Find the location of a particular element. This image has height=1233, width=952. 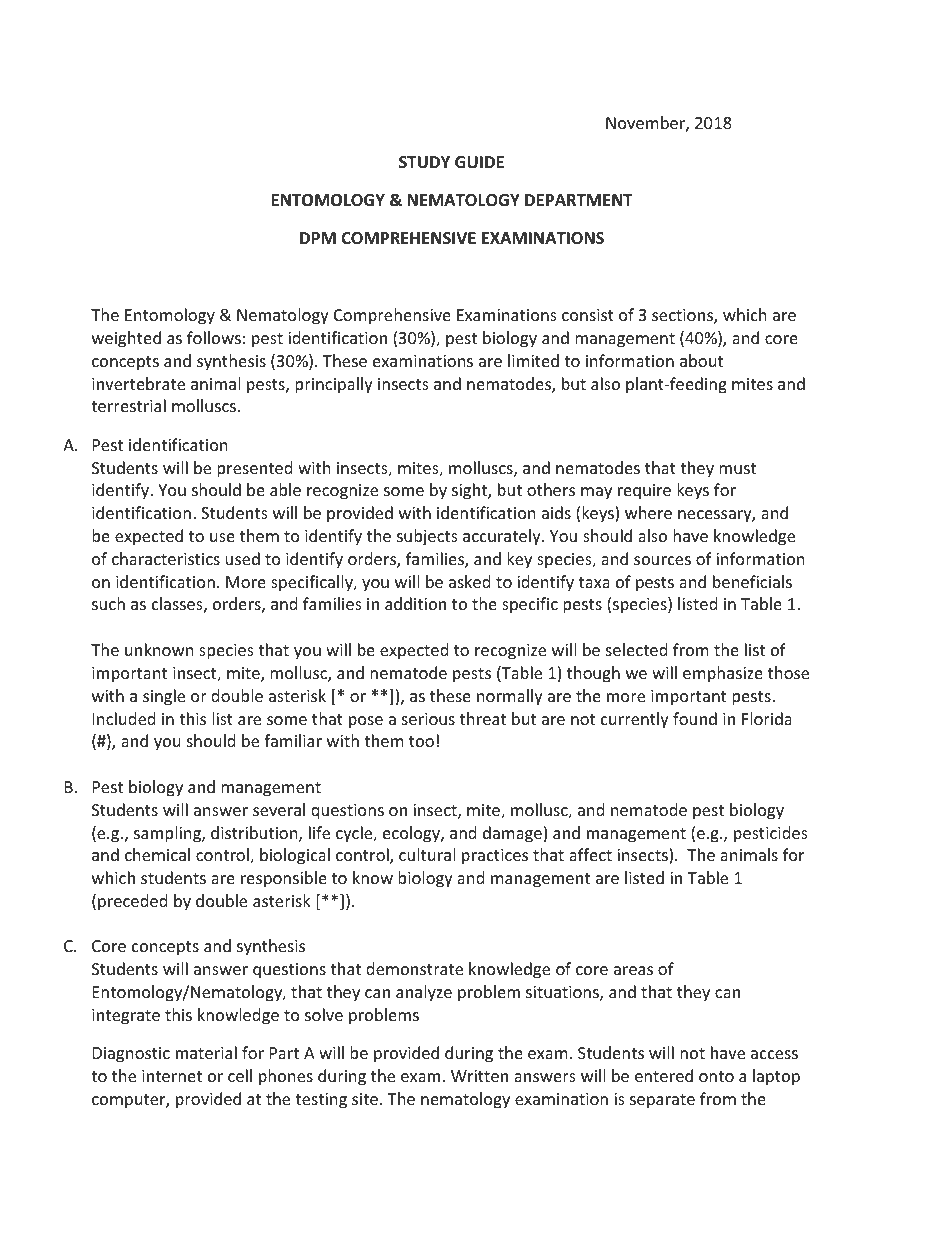

DPM is located at coordinates (318, 238).
